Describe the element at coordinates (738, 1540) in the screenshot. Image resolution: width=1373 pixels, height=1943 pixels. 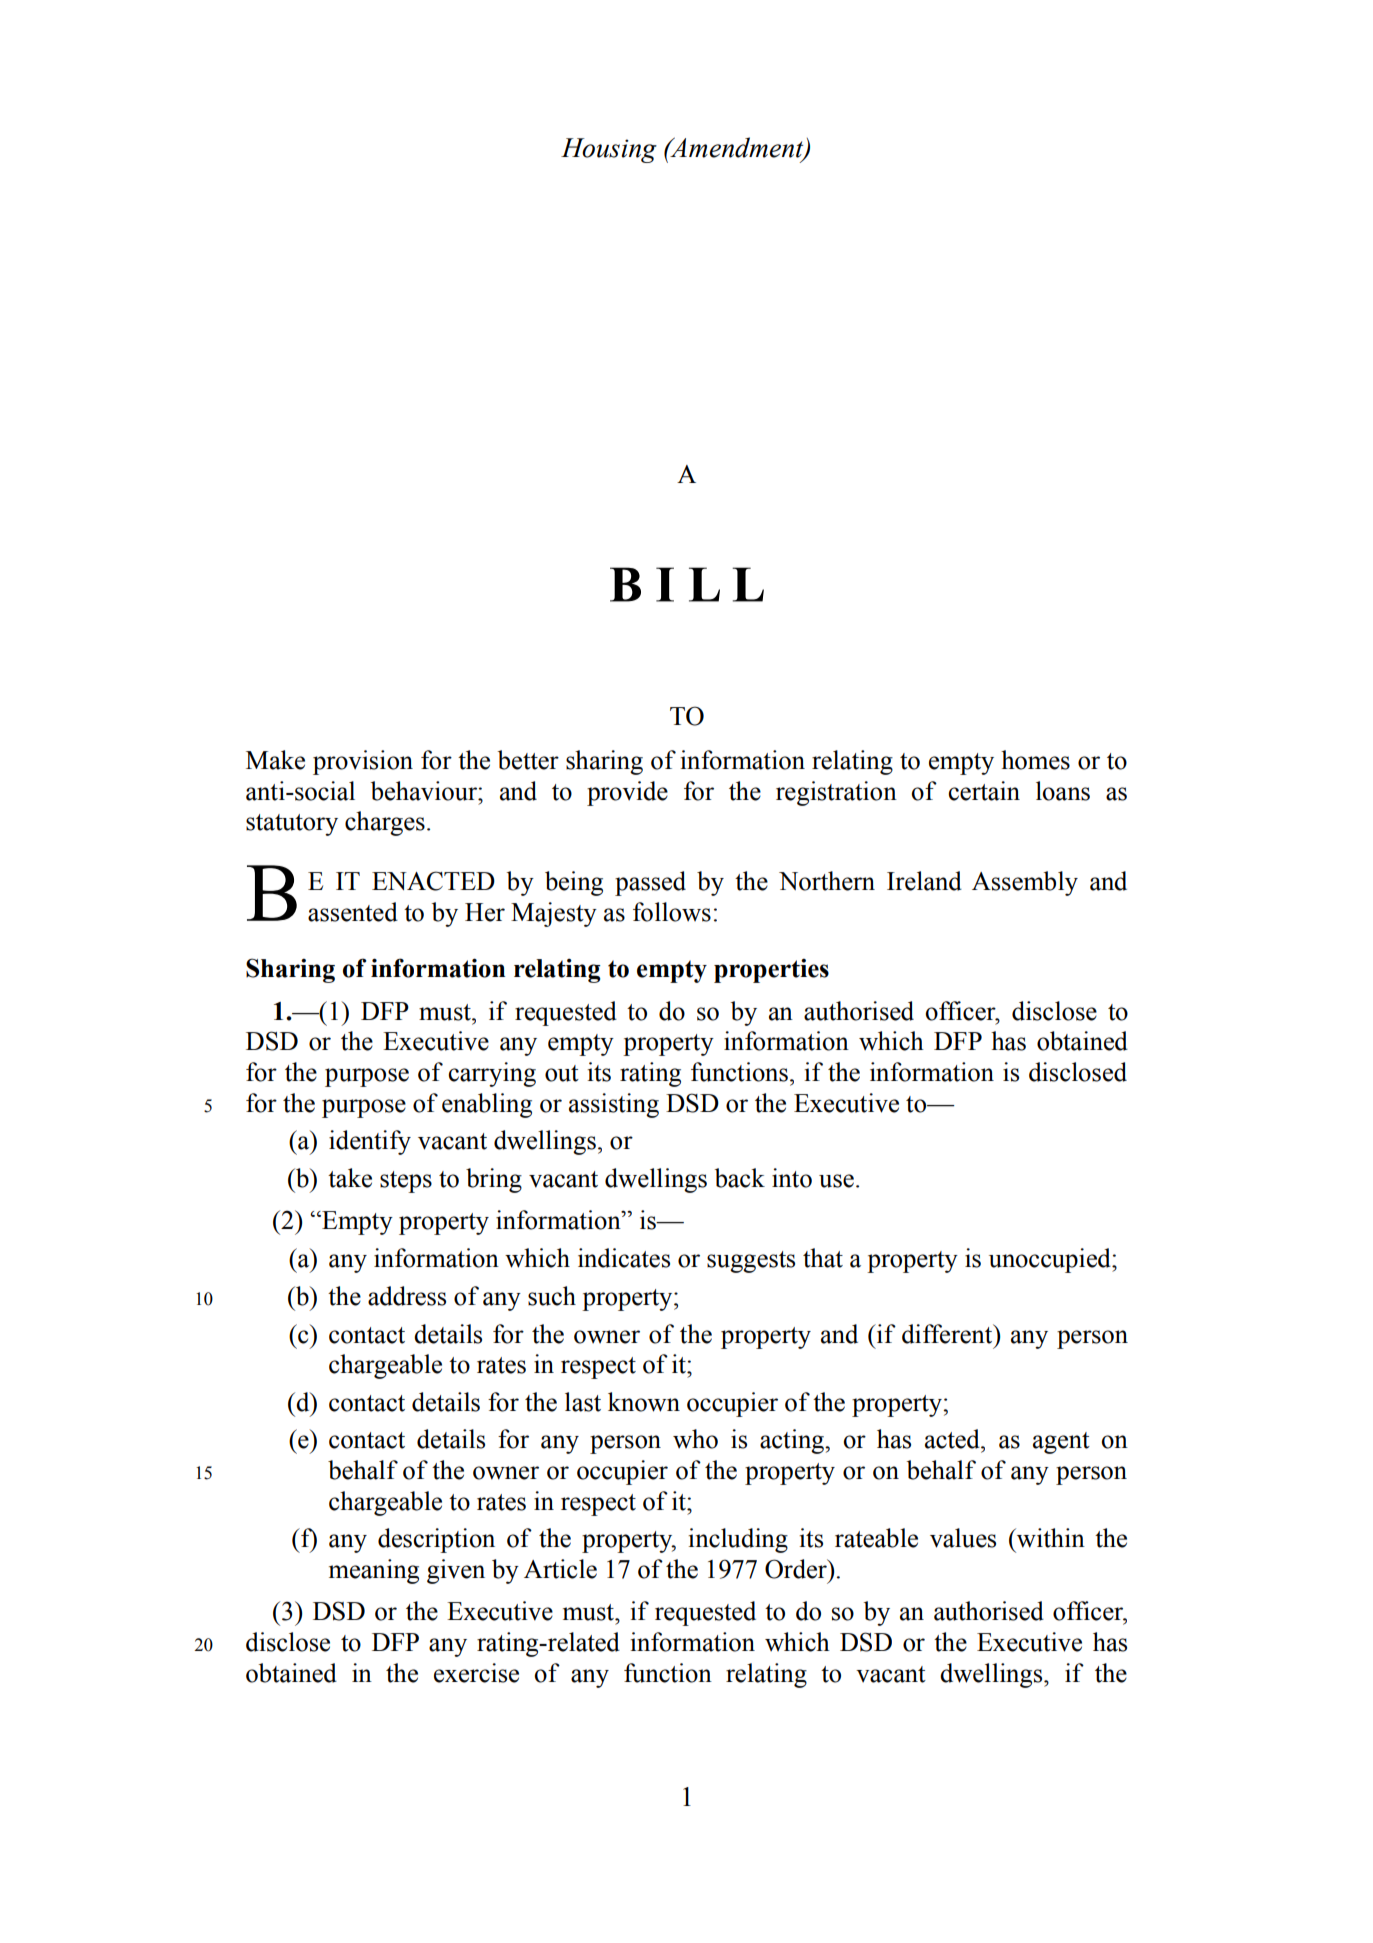
I see `including` at that location.
